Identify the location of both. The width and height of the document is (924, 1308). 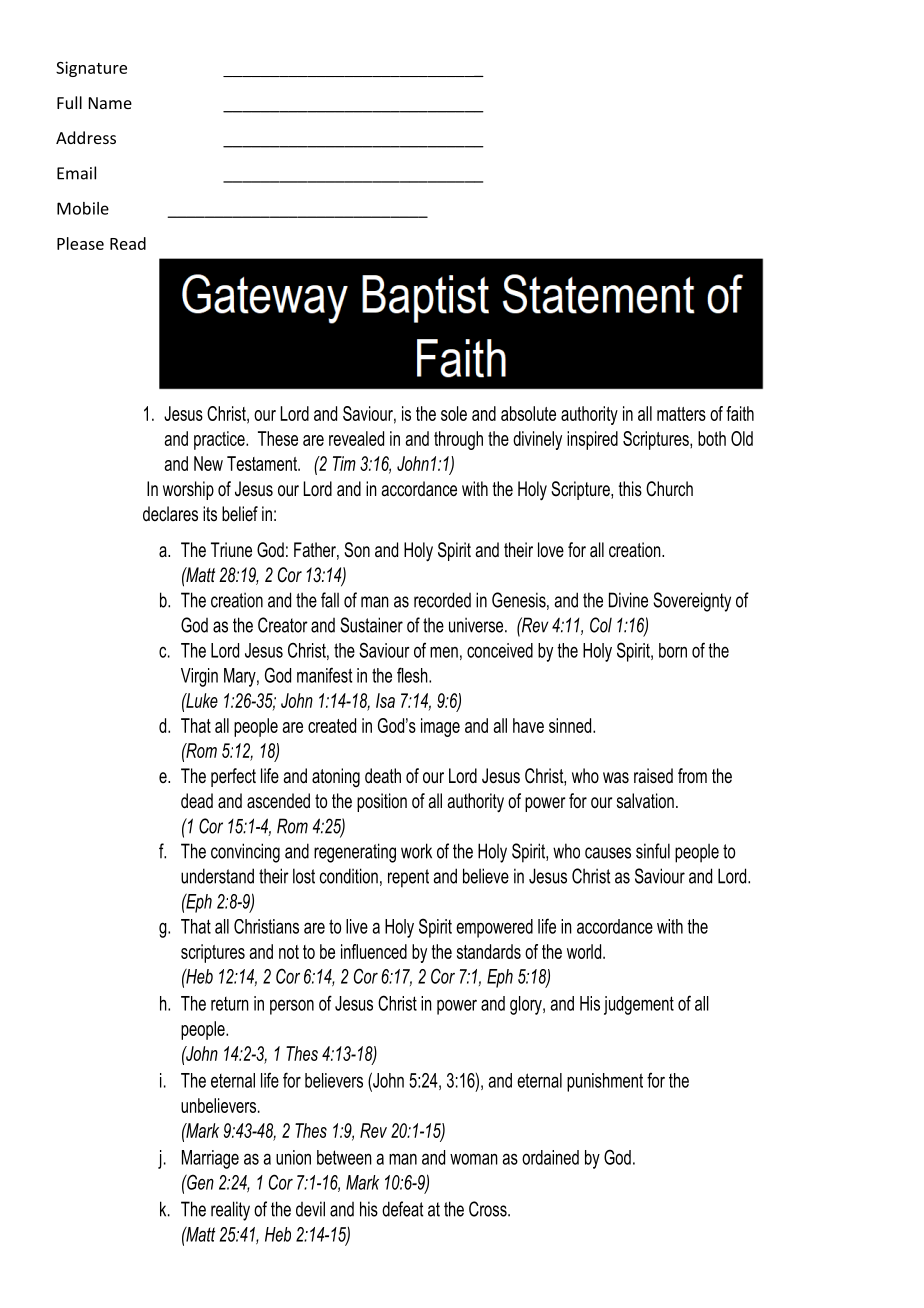
(712, 438).
